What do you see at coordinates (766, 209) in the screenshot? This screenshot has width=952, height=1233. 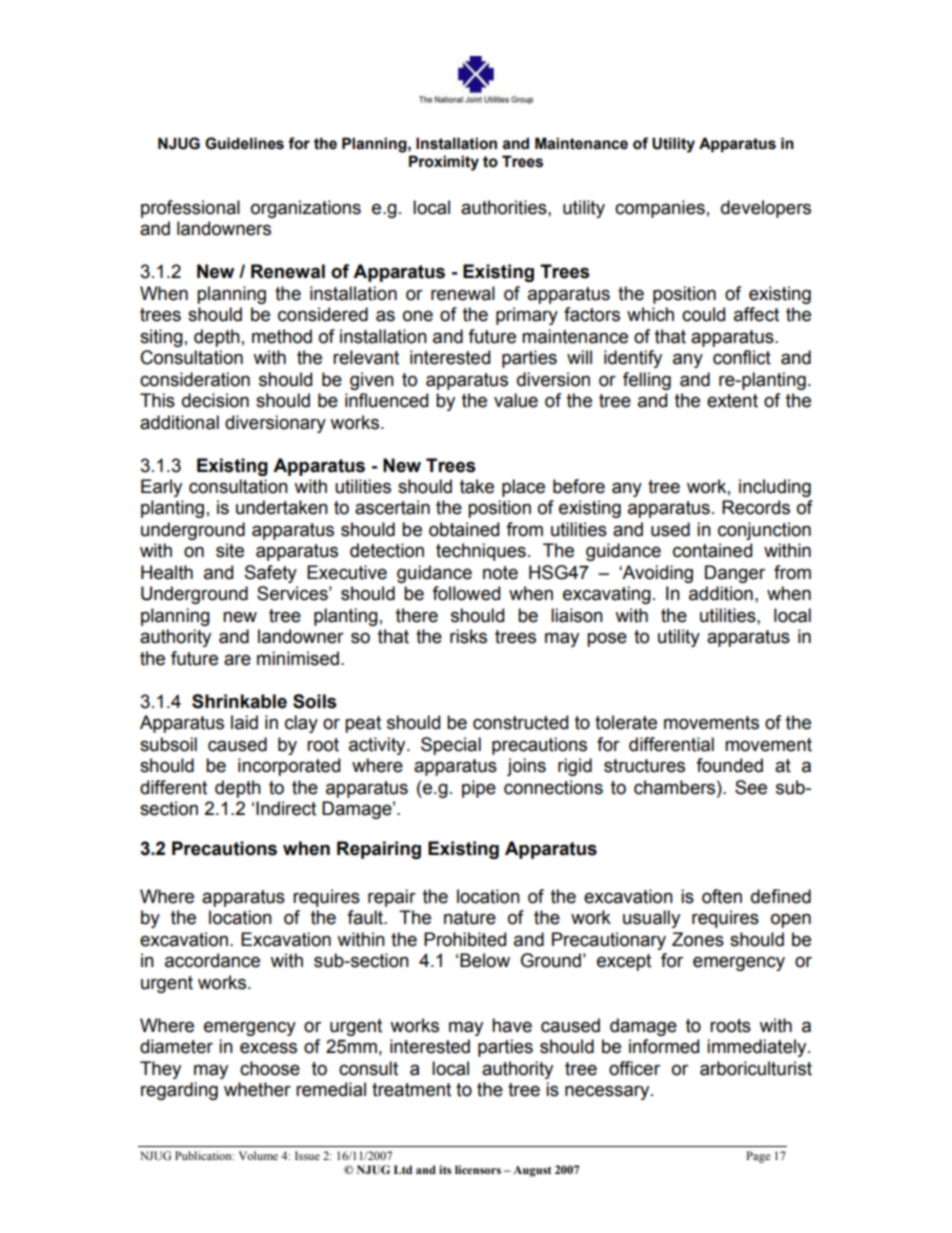 I see `developers` at bounding box center [766, 209].
